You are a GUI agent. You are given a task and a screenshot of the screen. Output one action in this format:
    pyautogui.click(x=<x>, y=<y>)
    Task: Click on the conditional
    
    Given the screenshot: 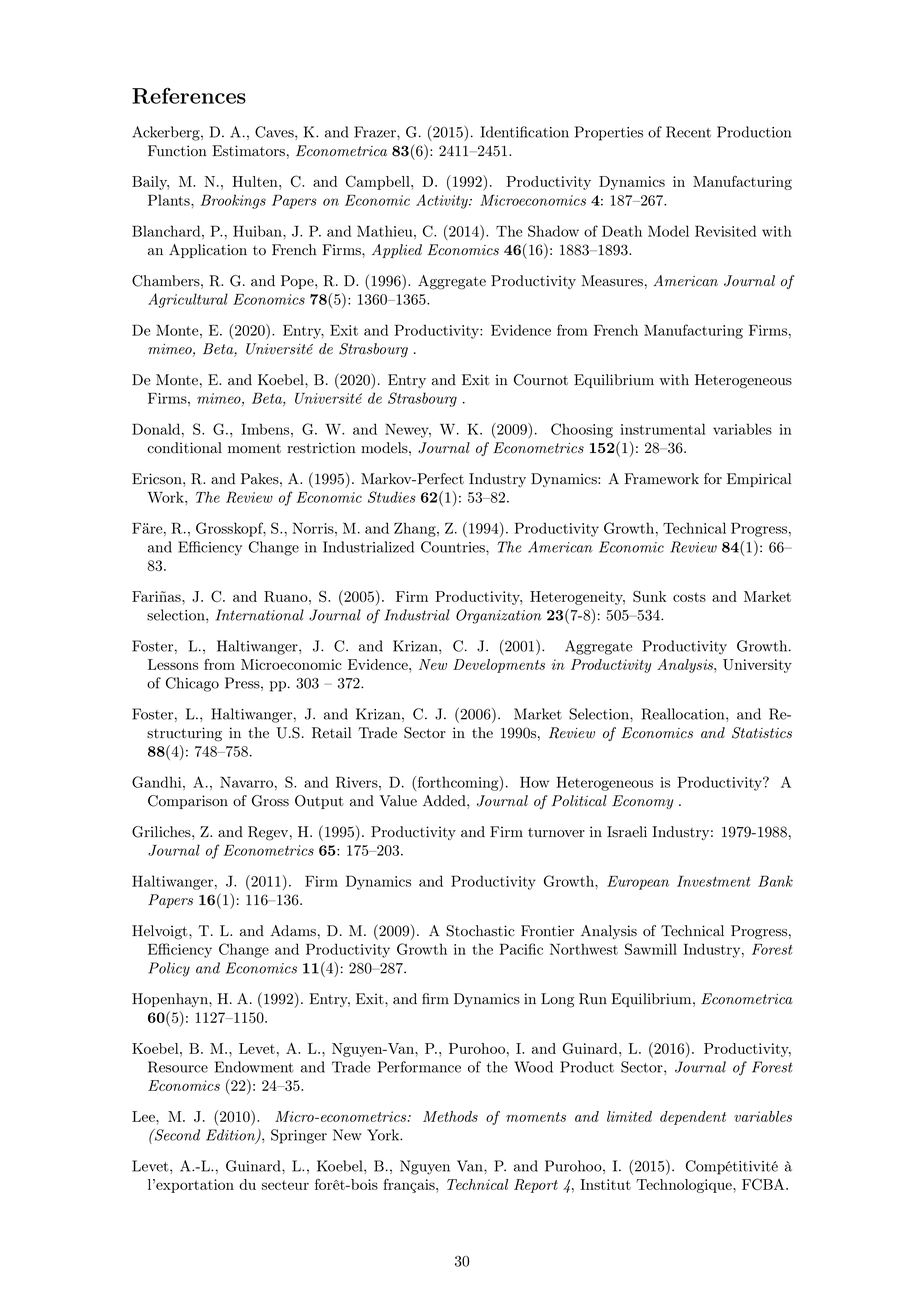 What is the action you would take?
    pyautogui.click(x=184, y=448)
